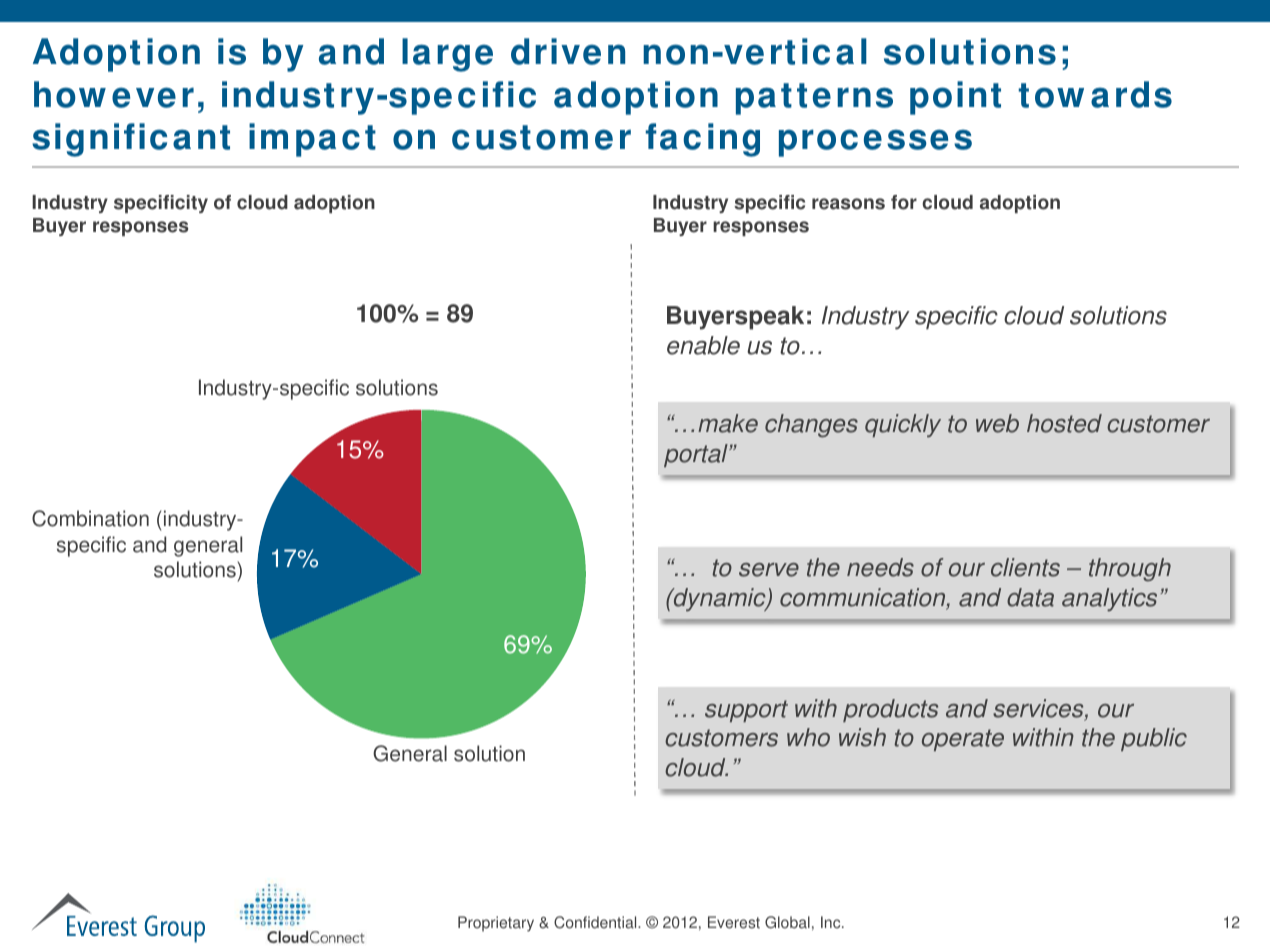 The image size is (1270, 952). What do you see at coordinates (70, 94) in the page?
I see `how` at bounding box center [70, 94].
